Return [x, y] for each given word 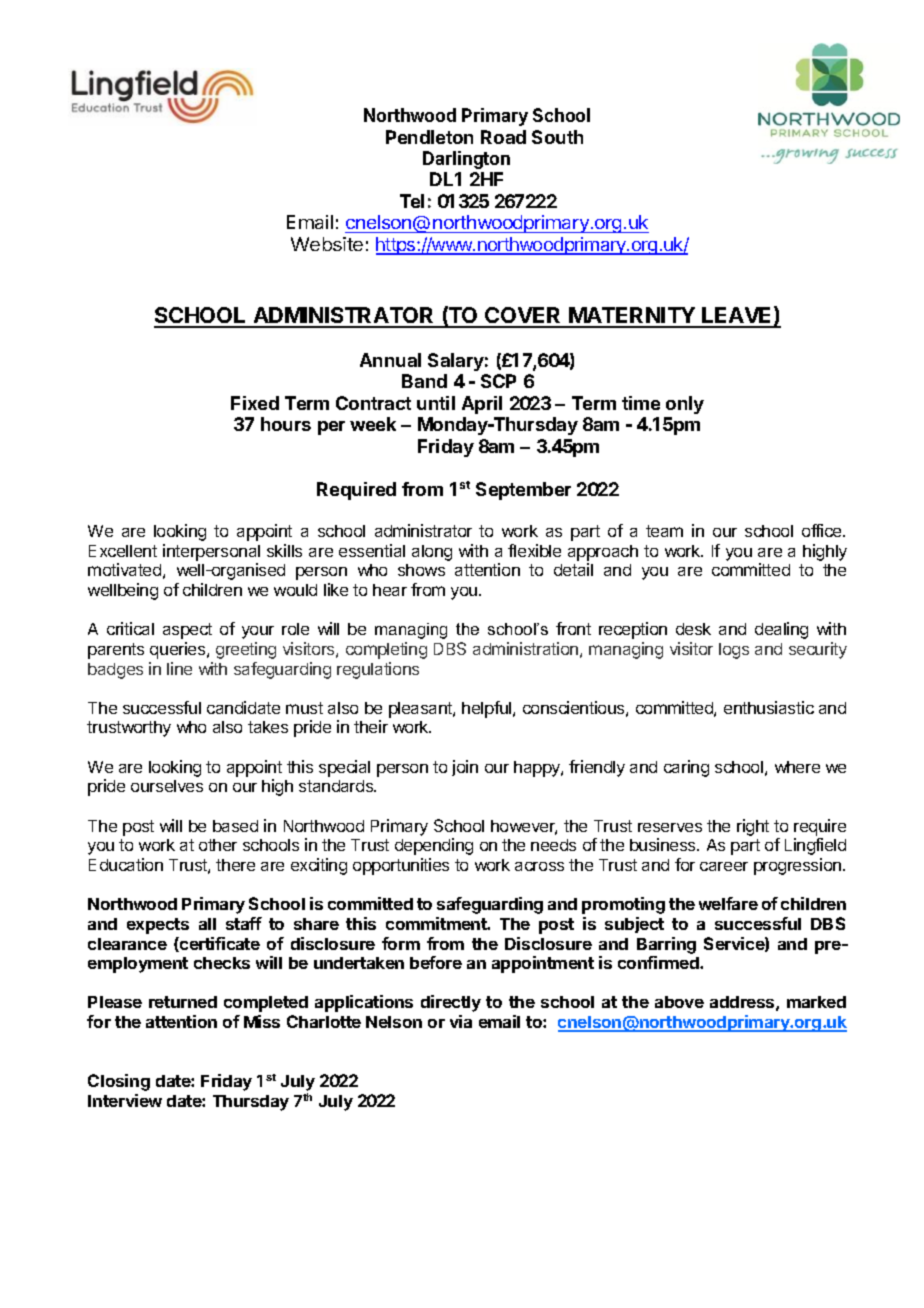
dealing [781, 630]
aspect [187, 631]
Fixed [255, 403]
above [679, 1002]
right [753, 827]
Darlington [466, 160]
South [557, 137]
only [685, 405]
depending [434, 846]
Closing [119, 1082]
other [218, 845]
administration [525, 648]
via [461, 1021]
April [482, 405]
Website [327, 244]
